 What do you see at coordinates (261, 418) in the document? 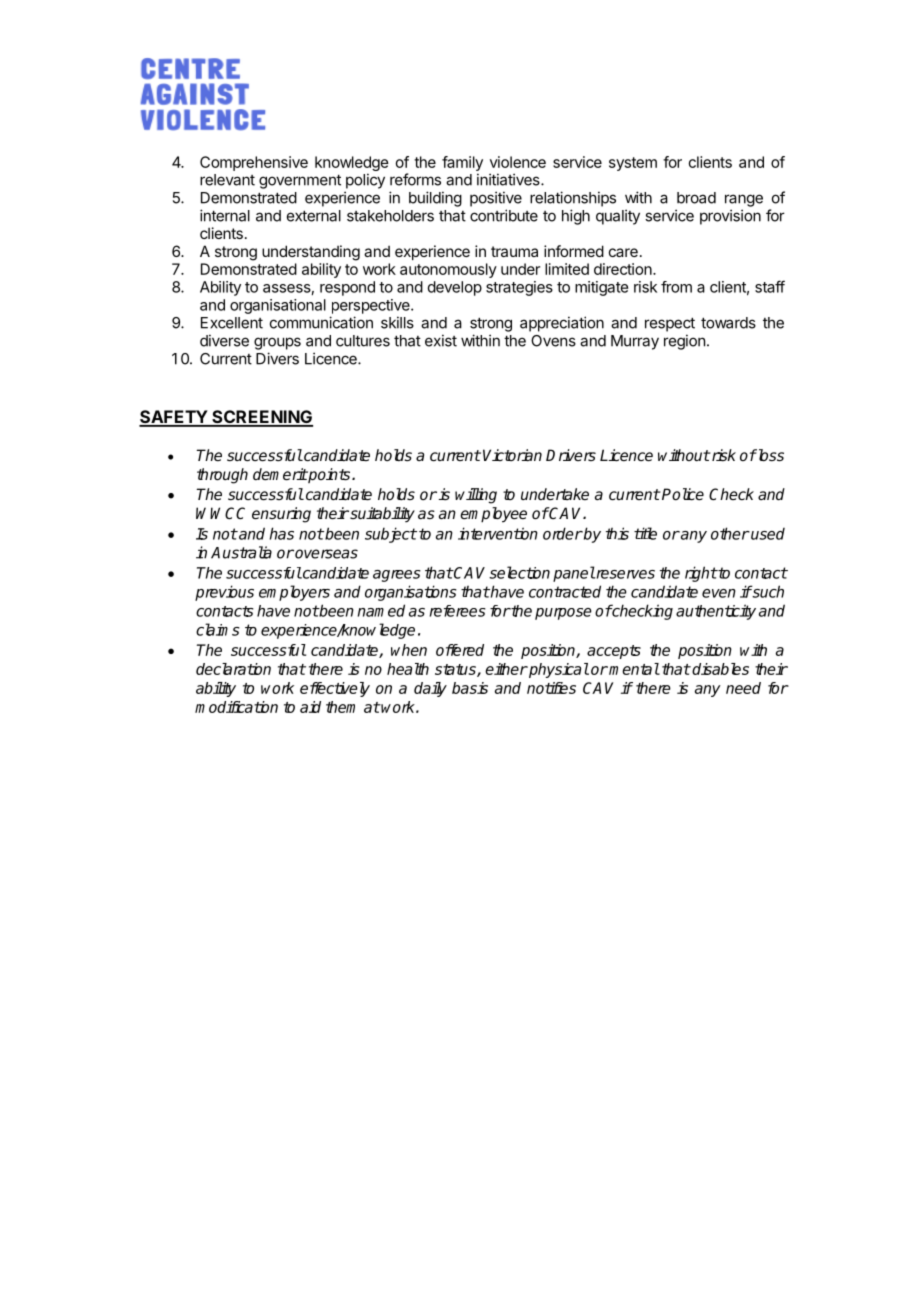
I see `SCREENING` at bounding box center [261, 418].
